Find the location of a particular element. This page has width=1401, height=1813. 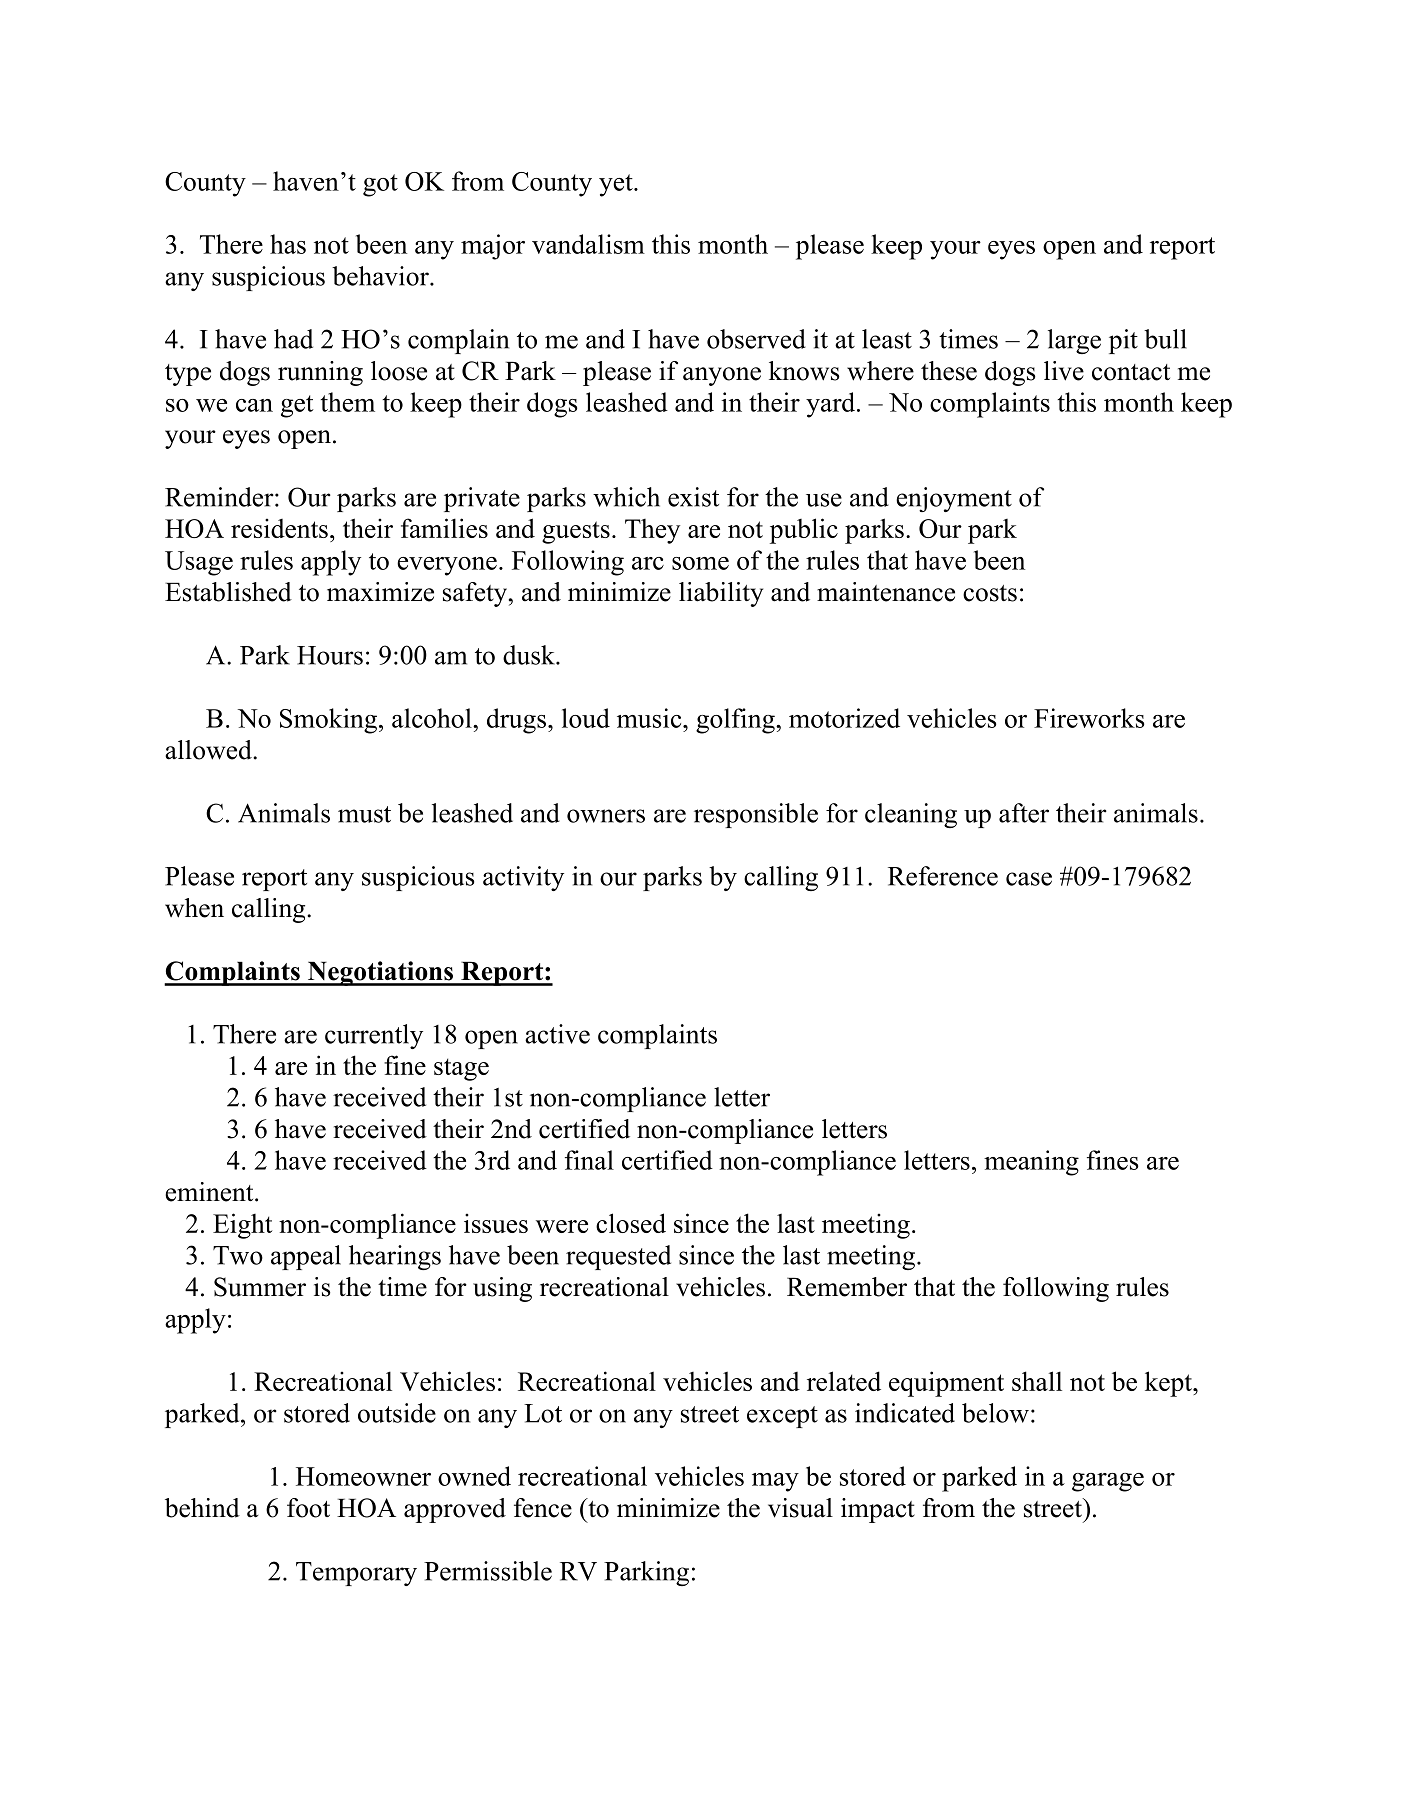

foot is located at coordinates (308, 1508).
